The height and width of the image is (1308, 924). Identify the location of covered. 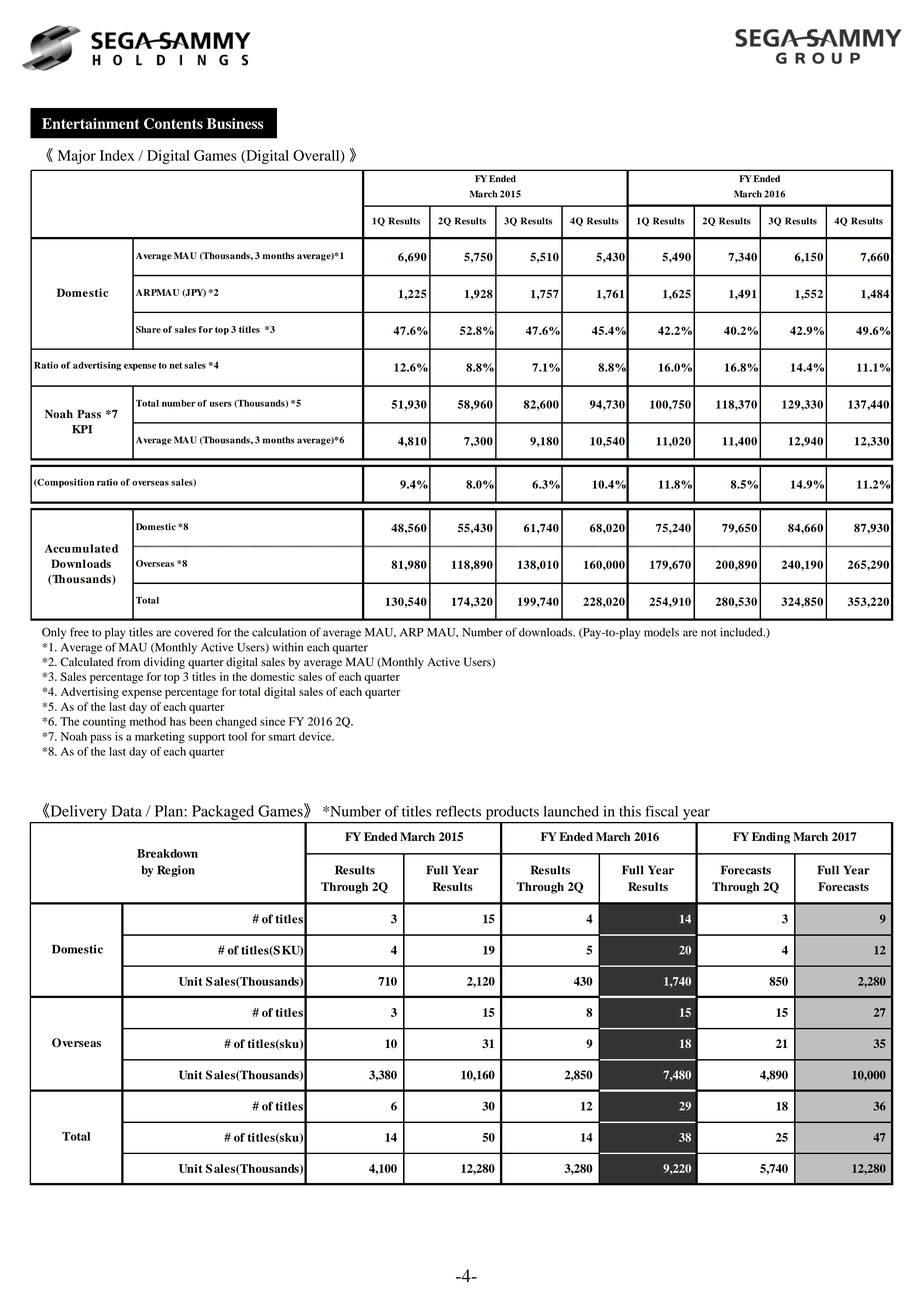
(193, 632).
